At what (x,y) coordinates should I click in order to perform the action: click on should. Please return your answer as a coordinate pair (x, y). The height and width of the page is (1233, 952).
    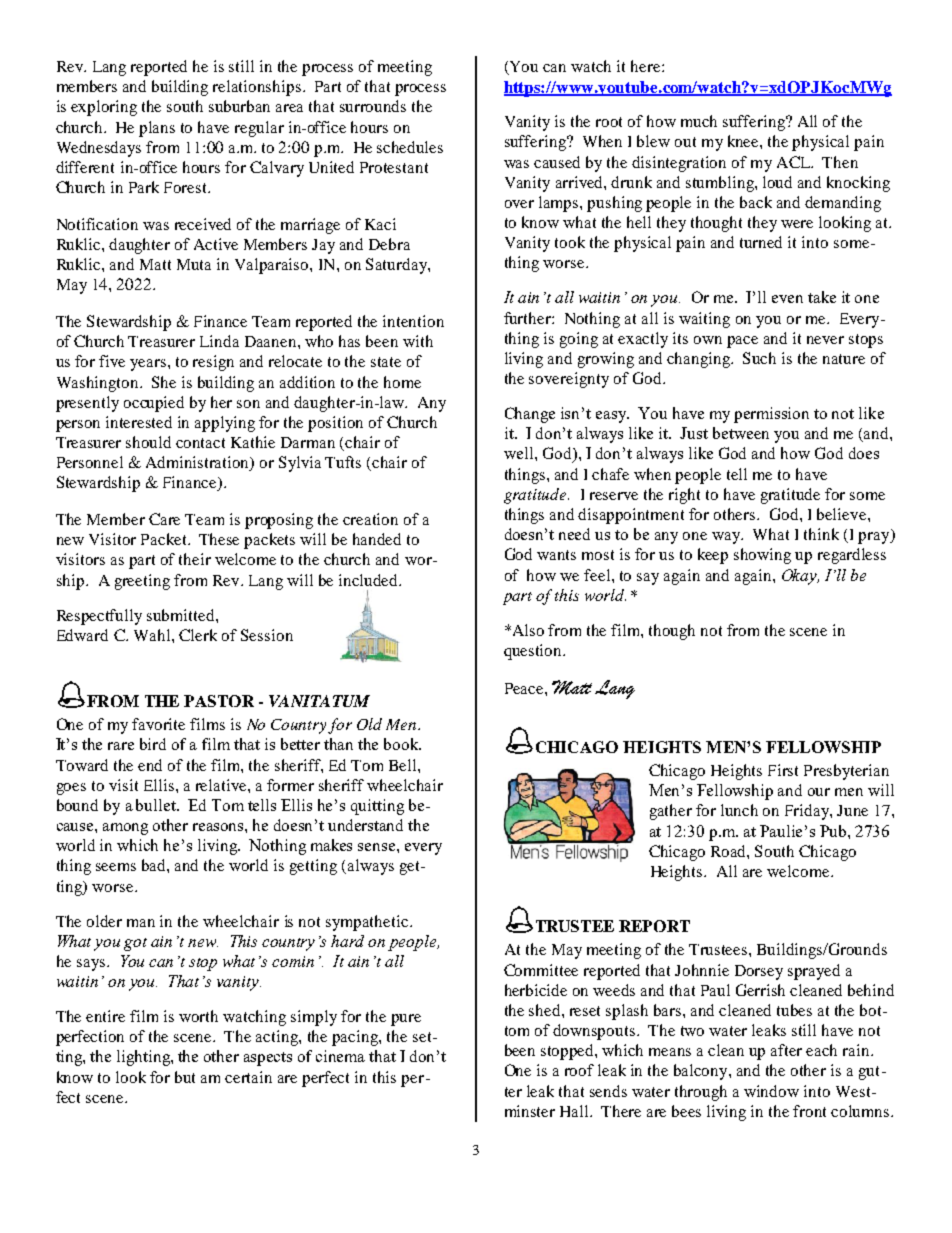
    Looking at the image, I should click on (148, 442).
